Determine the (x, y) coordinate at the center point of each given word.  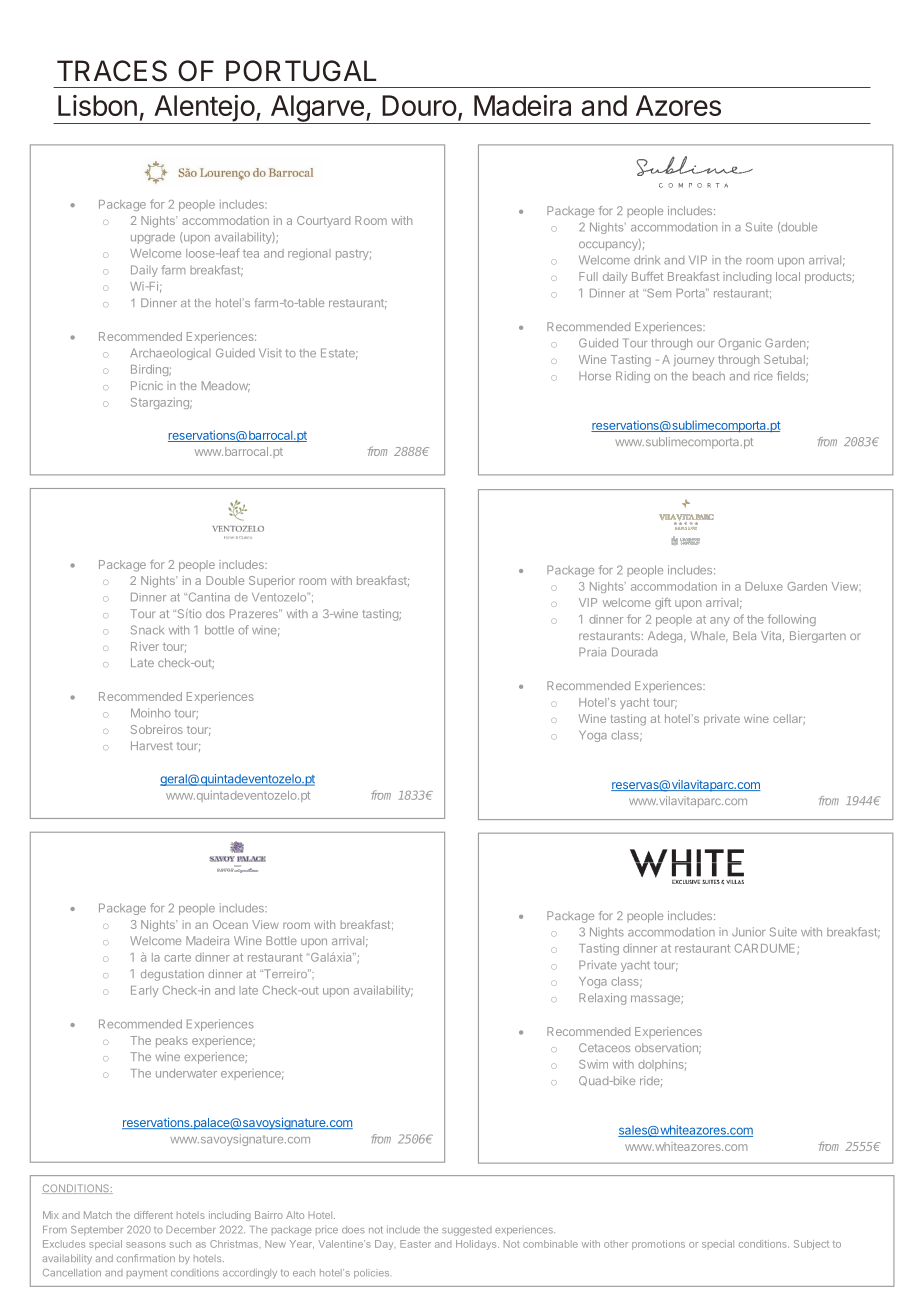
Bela (744, 635)
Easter (415, 1244)
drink (647, 260)
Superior (272, 581)
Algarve (317, 109)
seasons (146, 1245)
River (145, 646)
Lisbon (97, 105)
